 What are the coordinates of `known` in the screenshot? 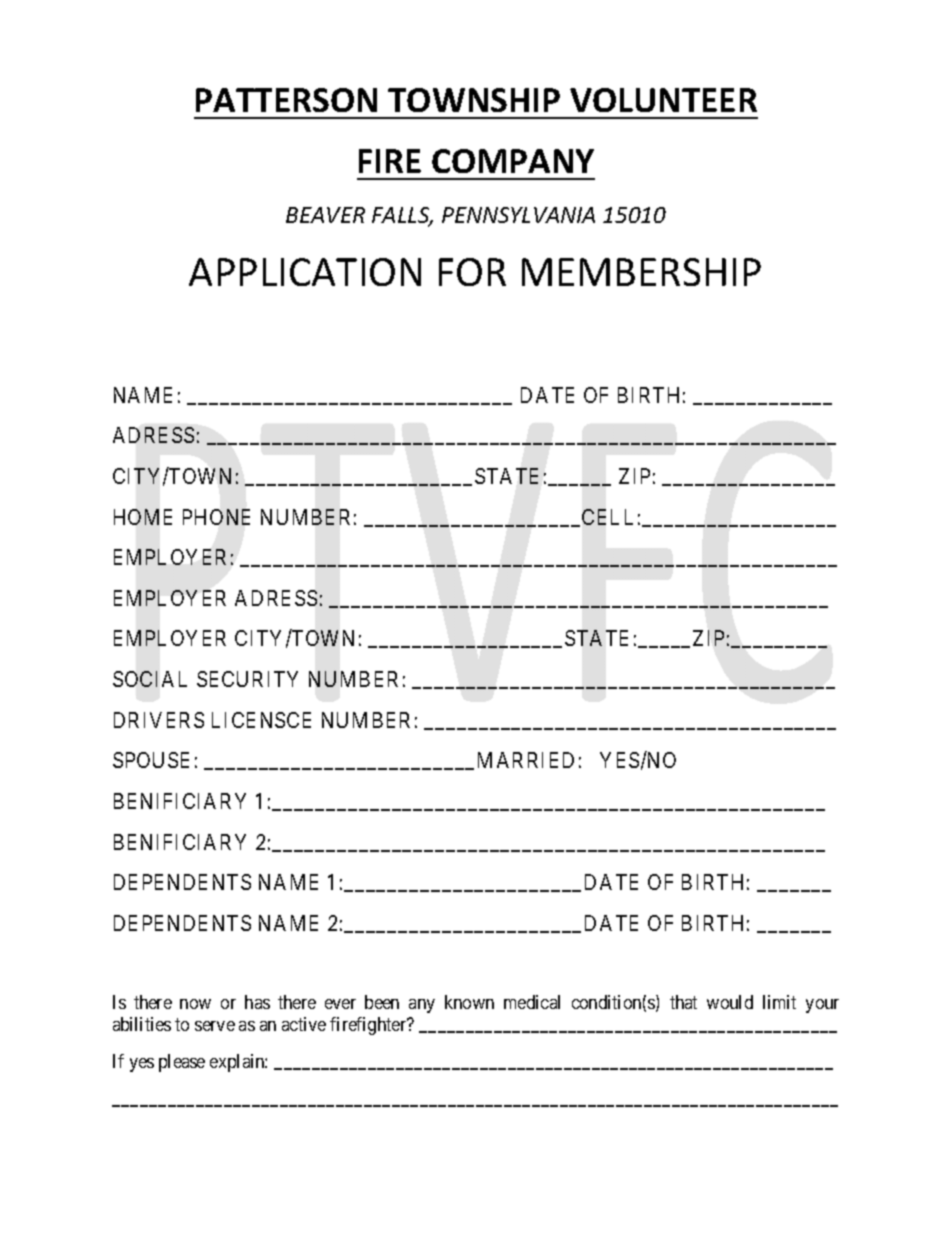 It's located at (469, 1002).
